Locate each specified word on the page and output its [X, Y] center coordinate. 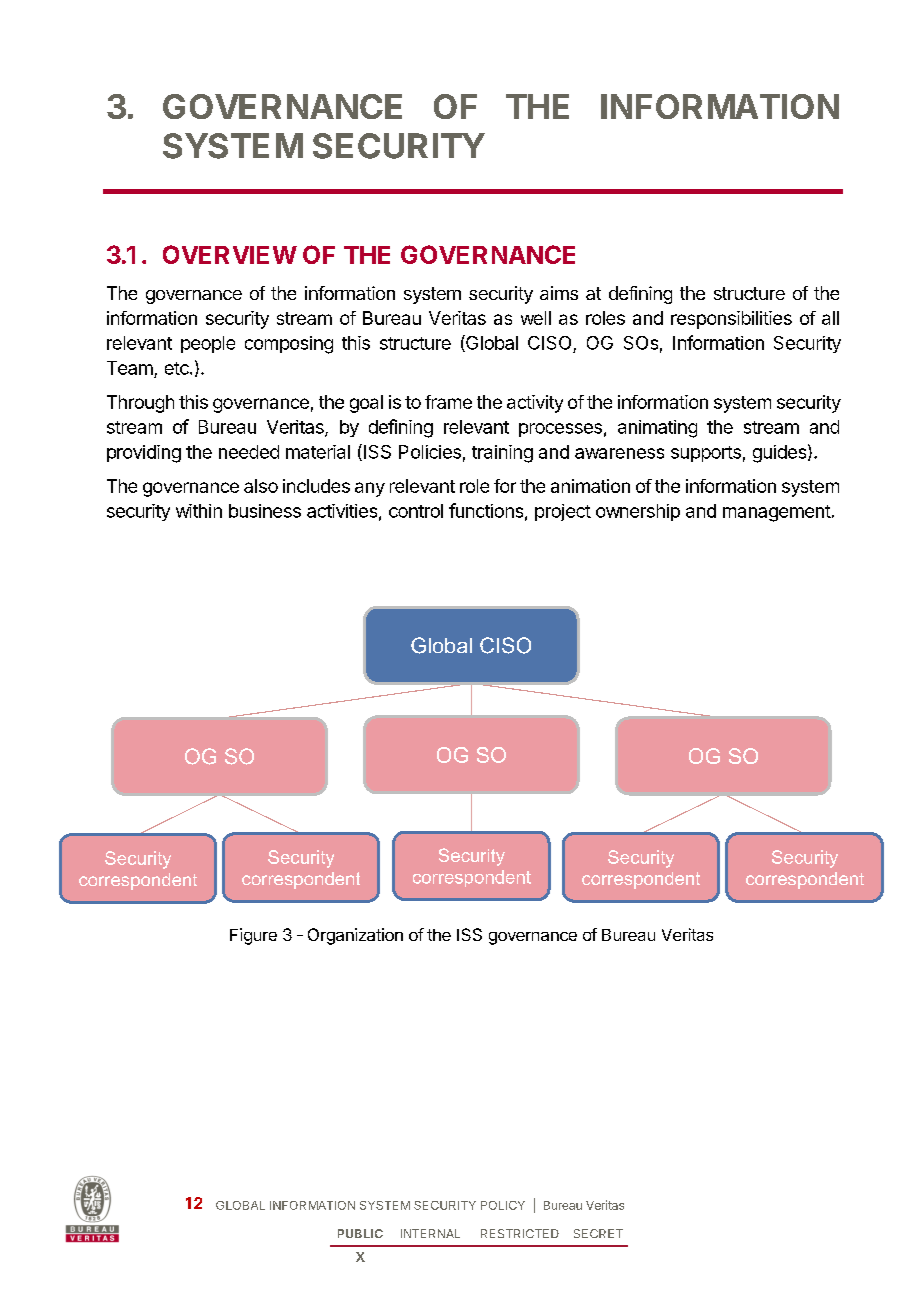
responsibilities [731, 320]
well [536, 318]
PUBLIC [360, 1233]
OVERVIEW [230, 254]
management [777, 513]
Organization [355, 936]
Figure [253, 936]
